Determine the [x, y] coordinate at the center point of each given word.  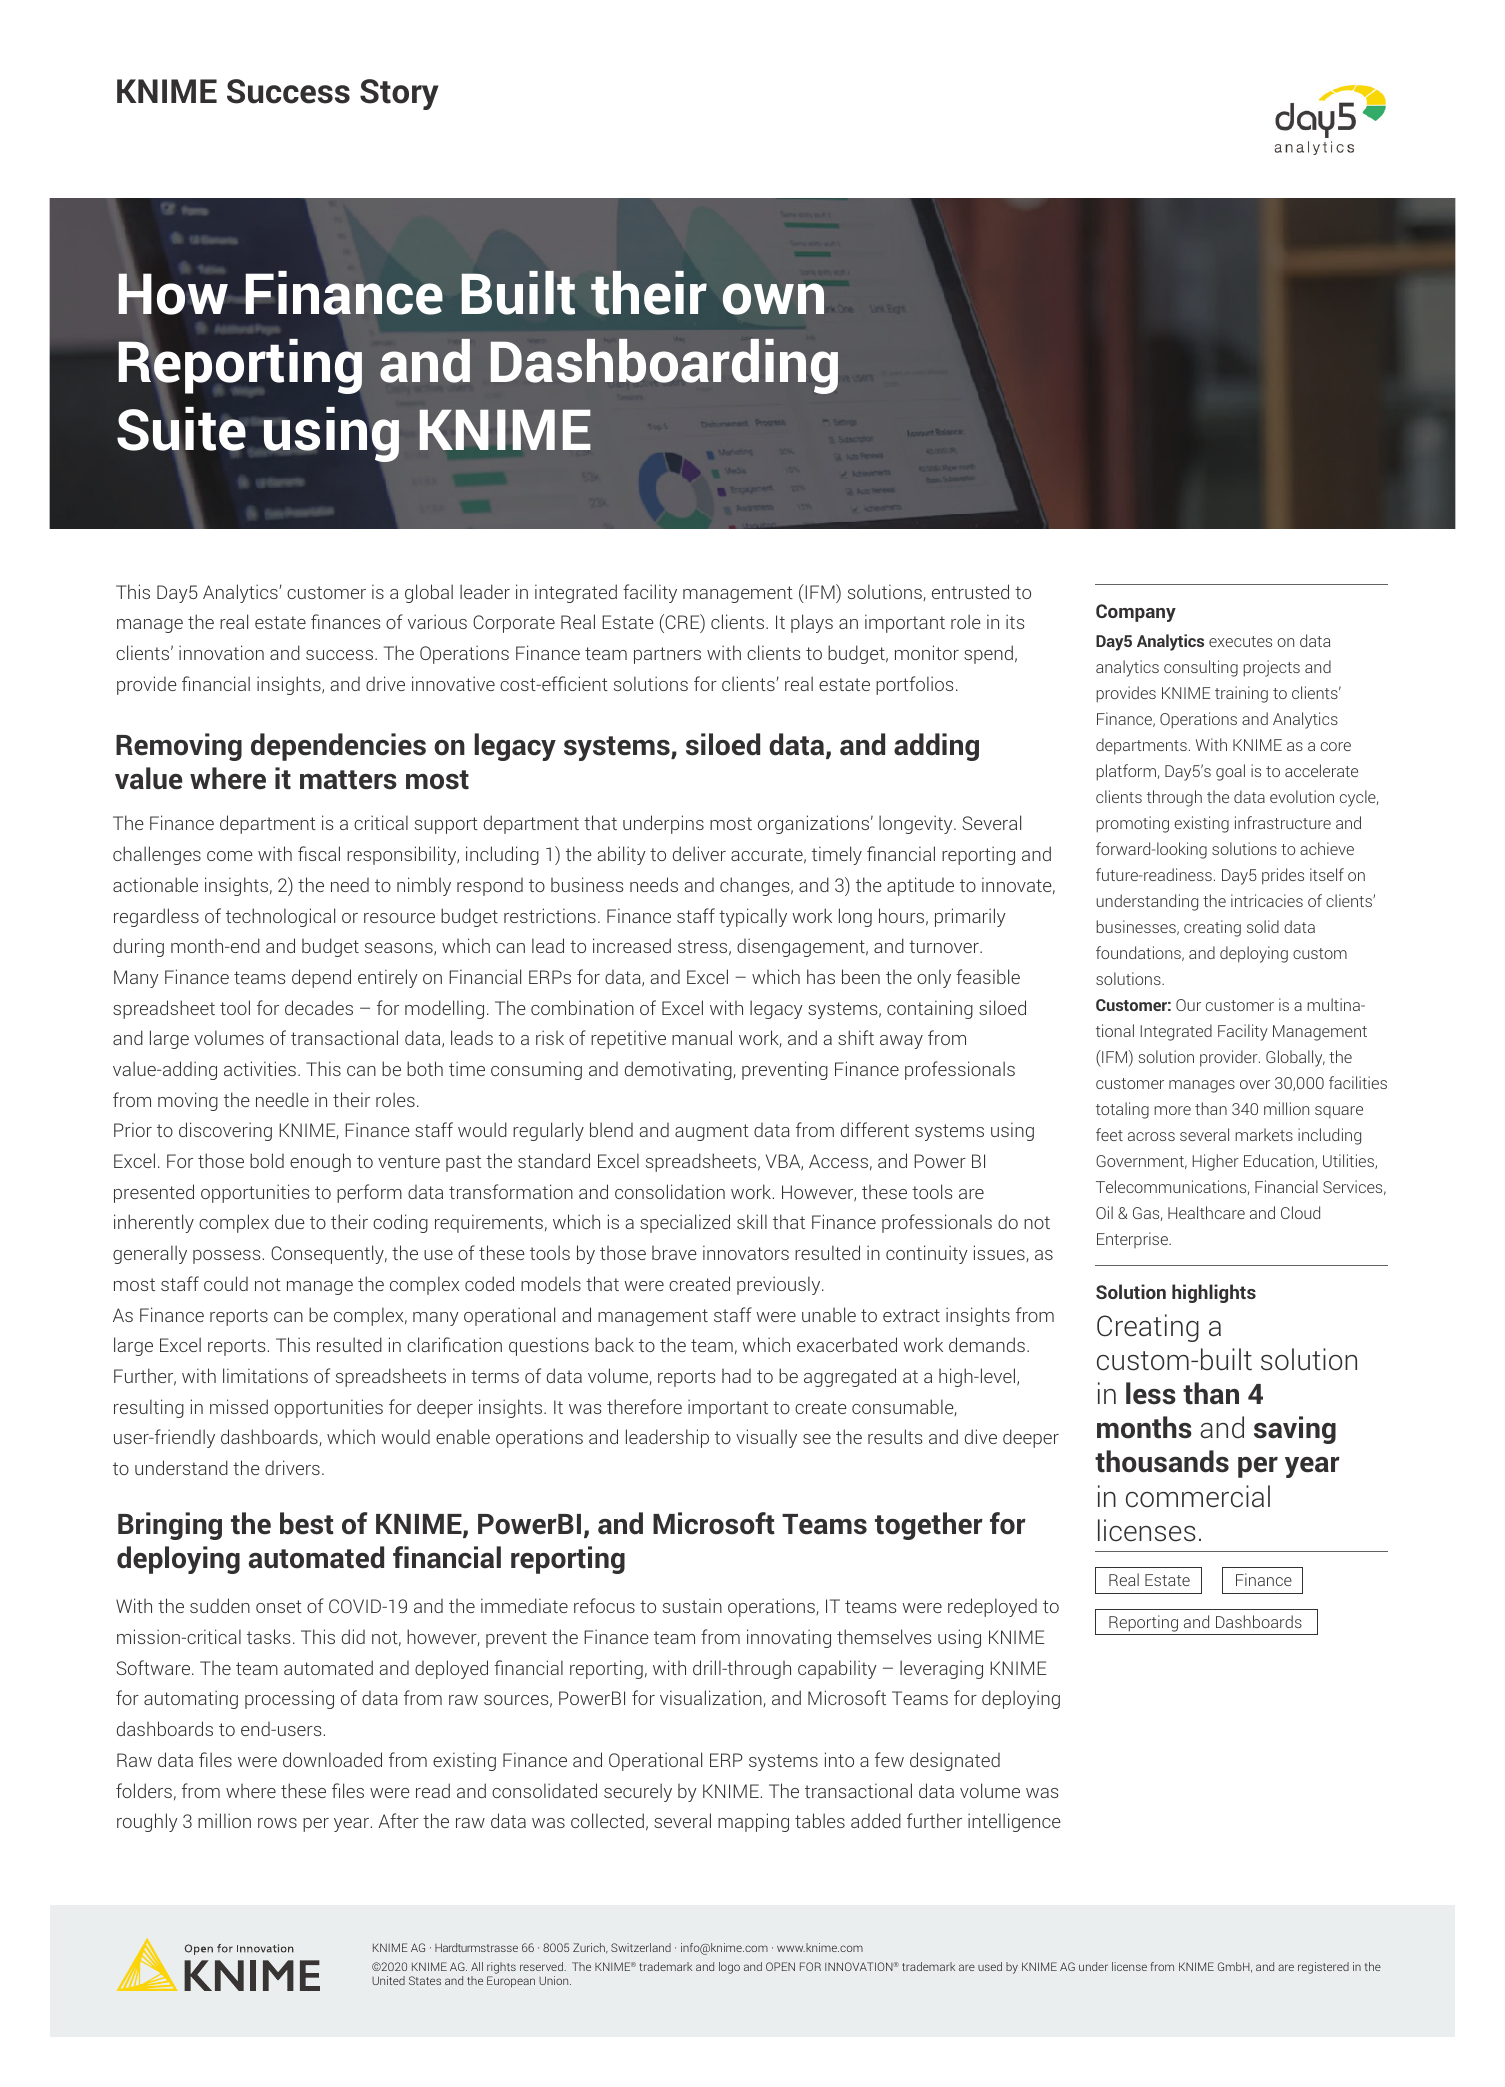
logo [729, 1968]
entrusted [970, 591]
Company [1136, 613]
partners [667, 655]
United [388, 1980]
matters [348, 780]
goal [1230, 772]
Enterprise [1133, 1240]
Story [399, 94]
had [736, 1376]
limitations [265, 1375]
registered [1323, 1968]
